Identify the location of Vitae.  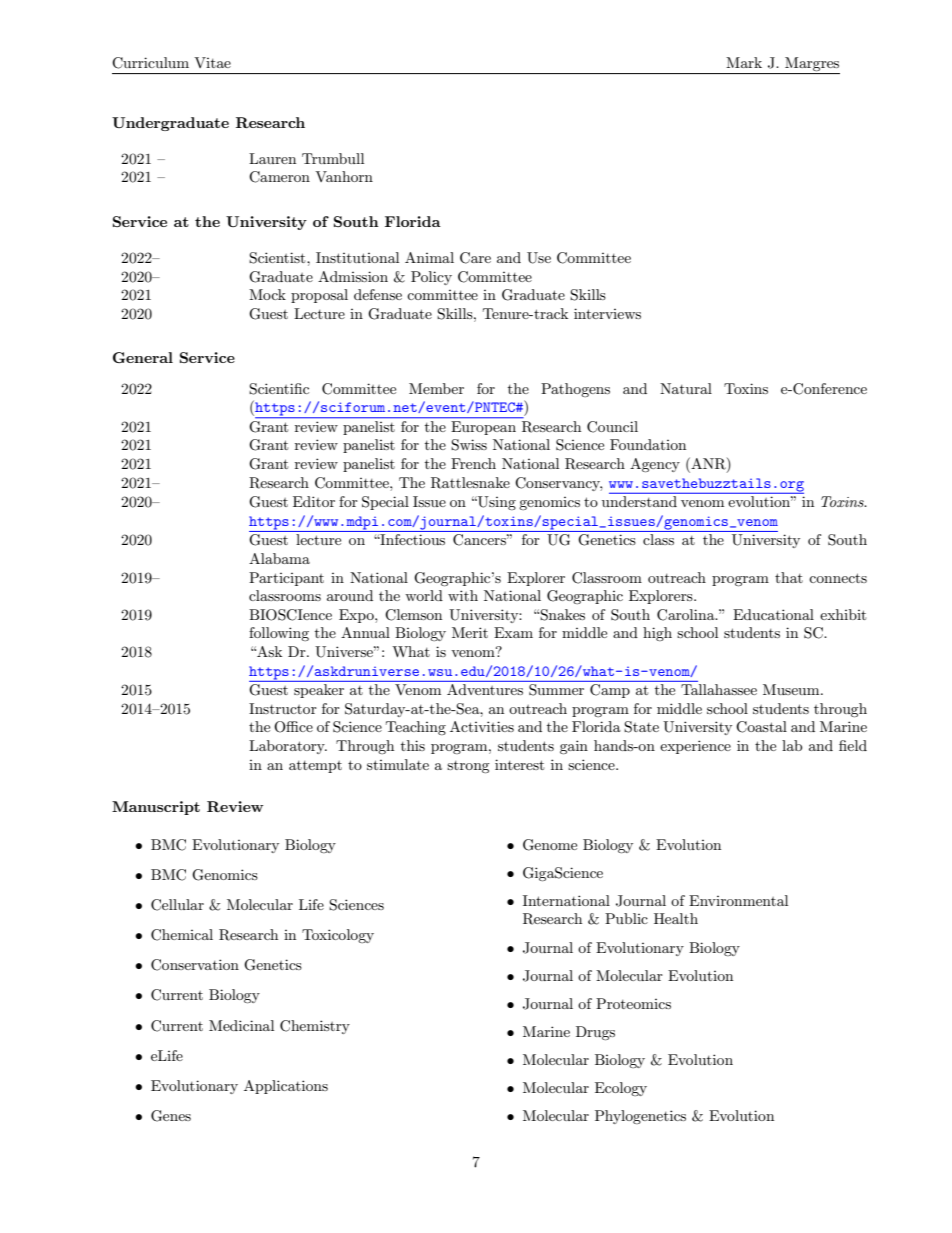
(212, 62).
